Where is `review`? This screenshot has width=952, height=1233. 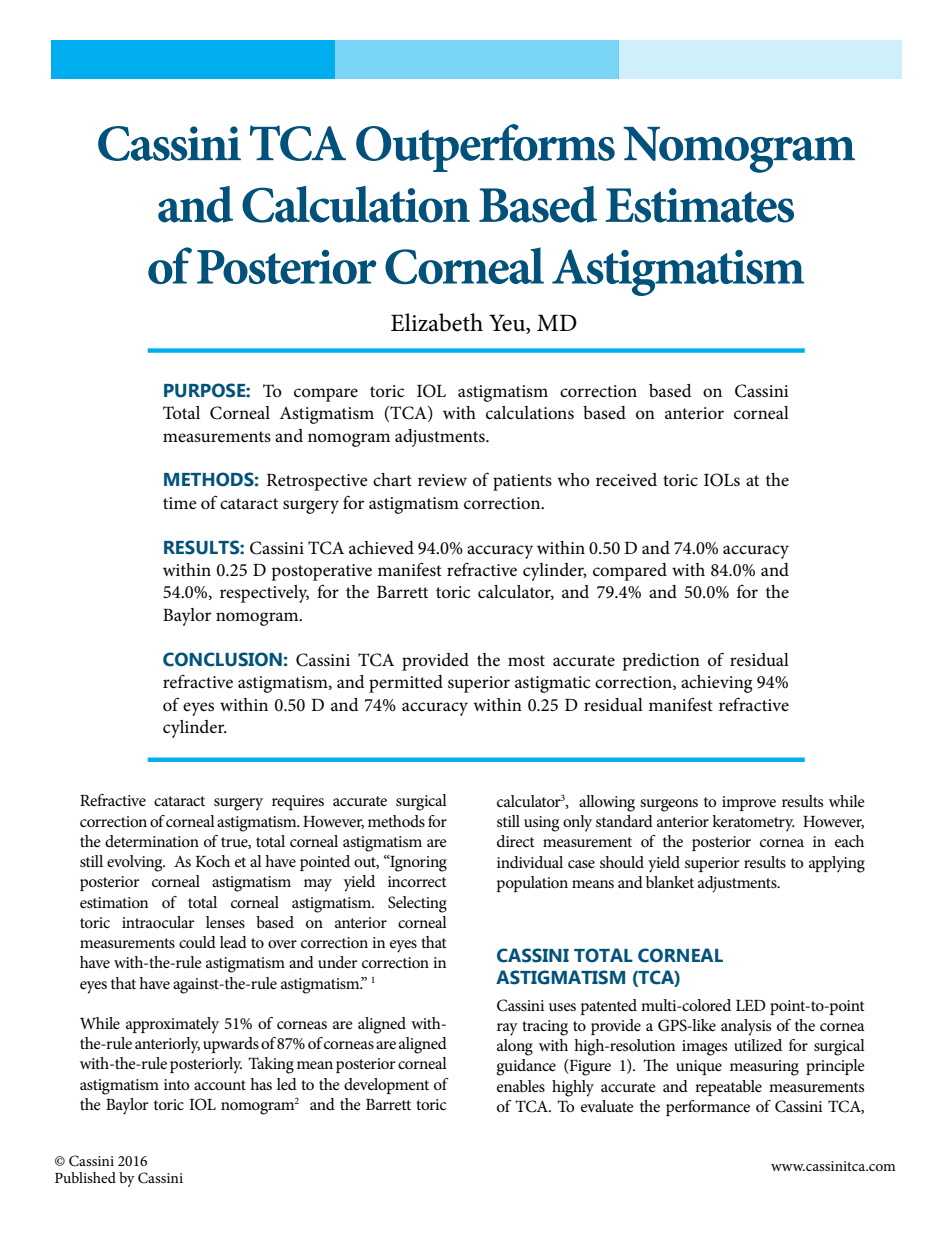
review is located at coordinates (442, 480).
